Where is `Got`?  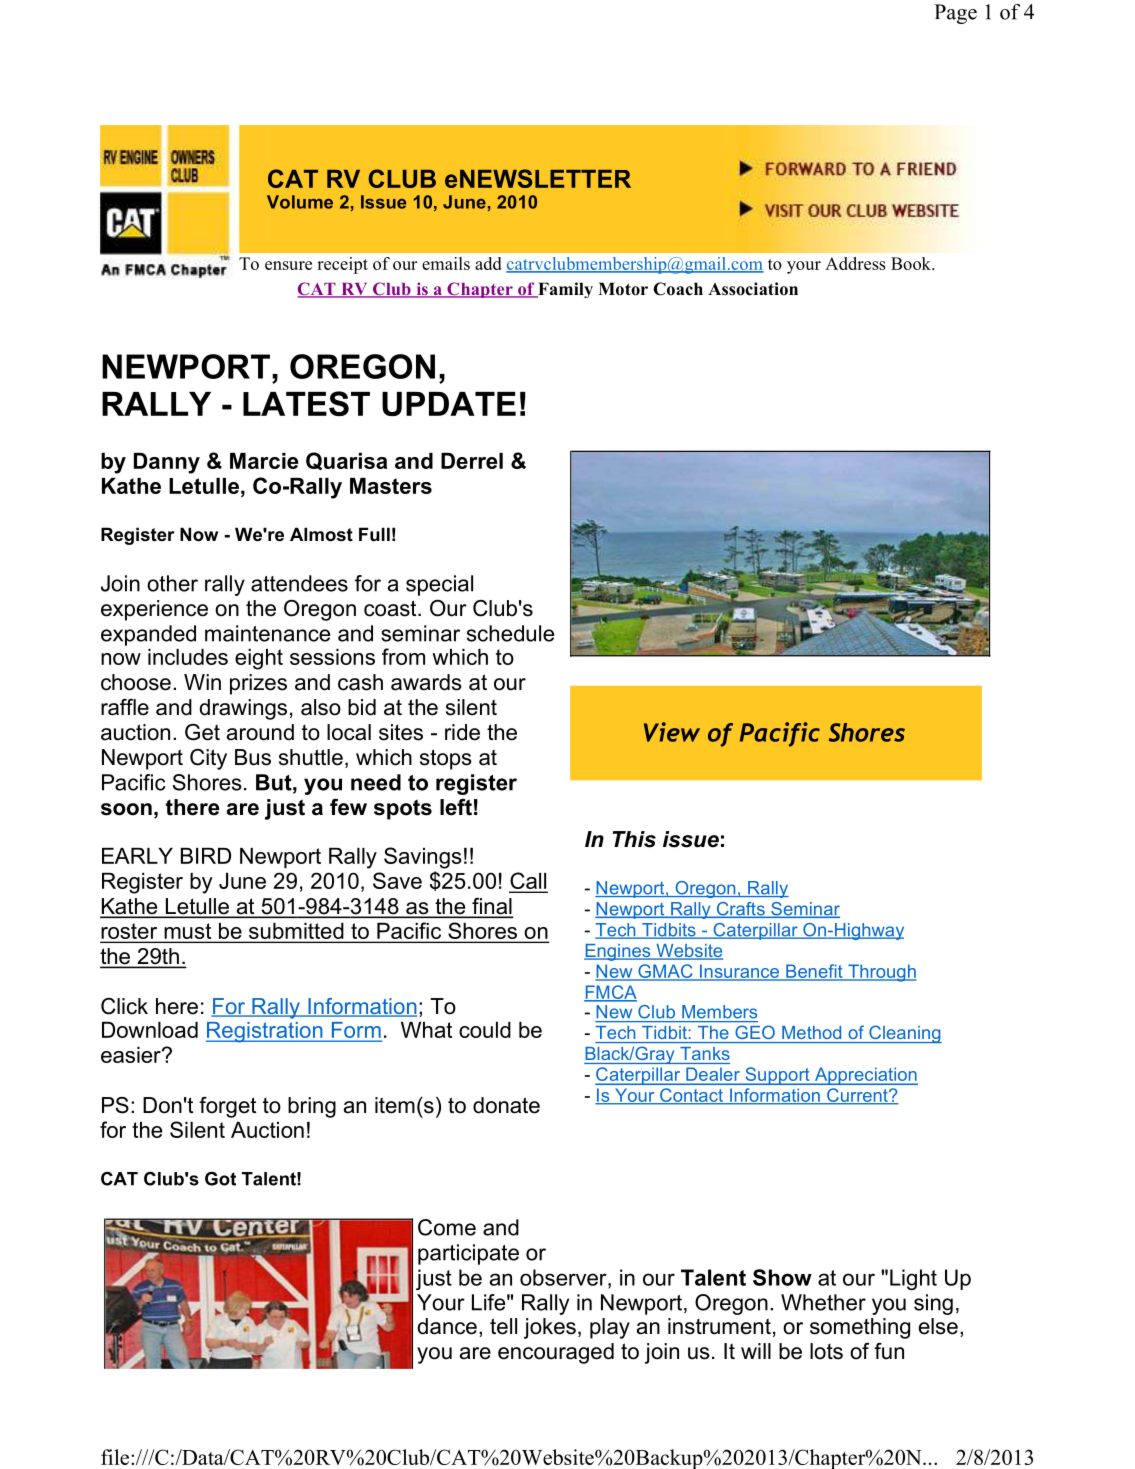 Got is located at coordinates (220, 1179).
